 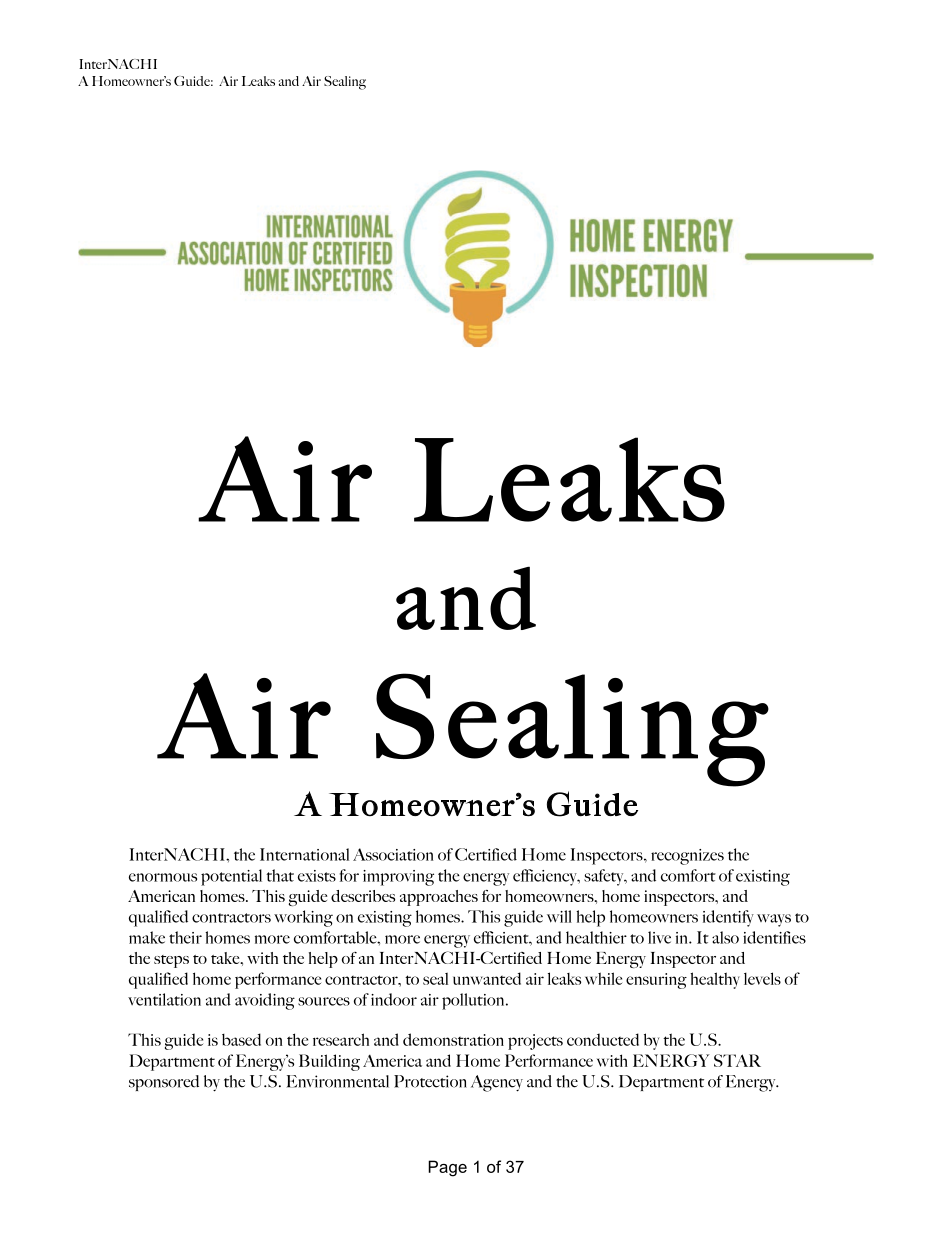 What do you see at coordinates (559, 916) in the screenshot?
I see `will` at bounding box center [559, 916].
